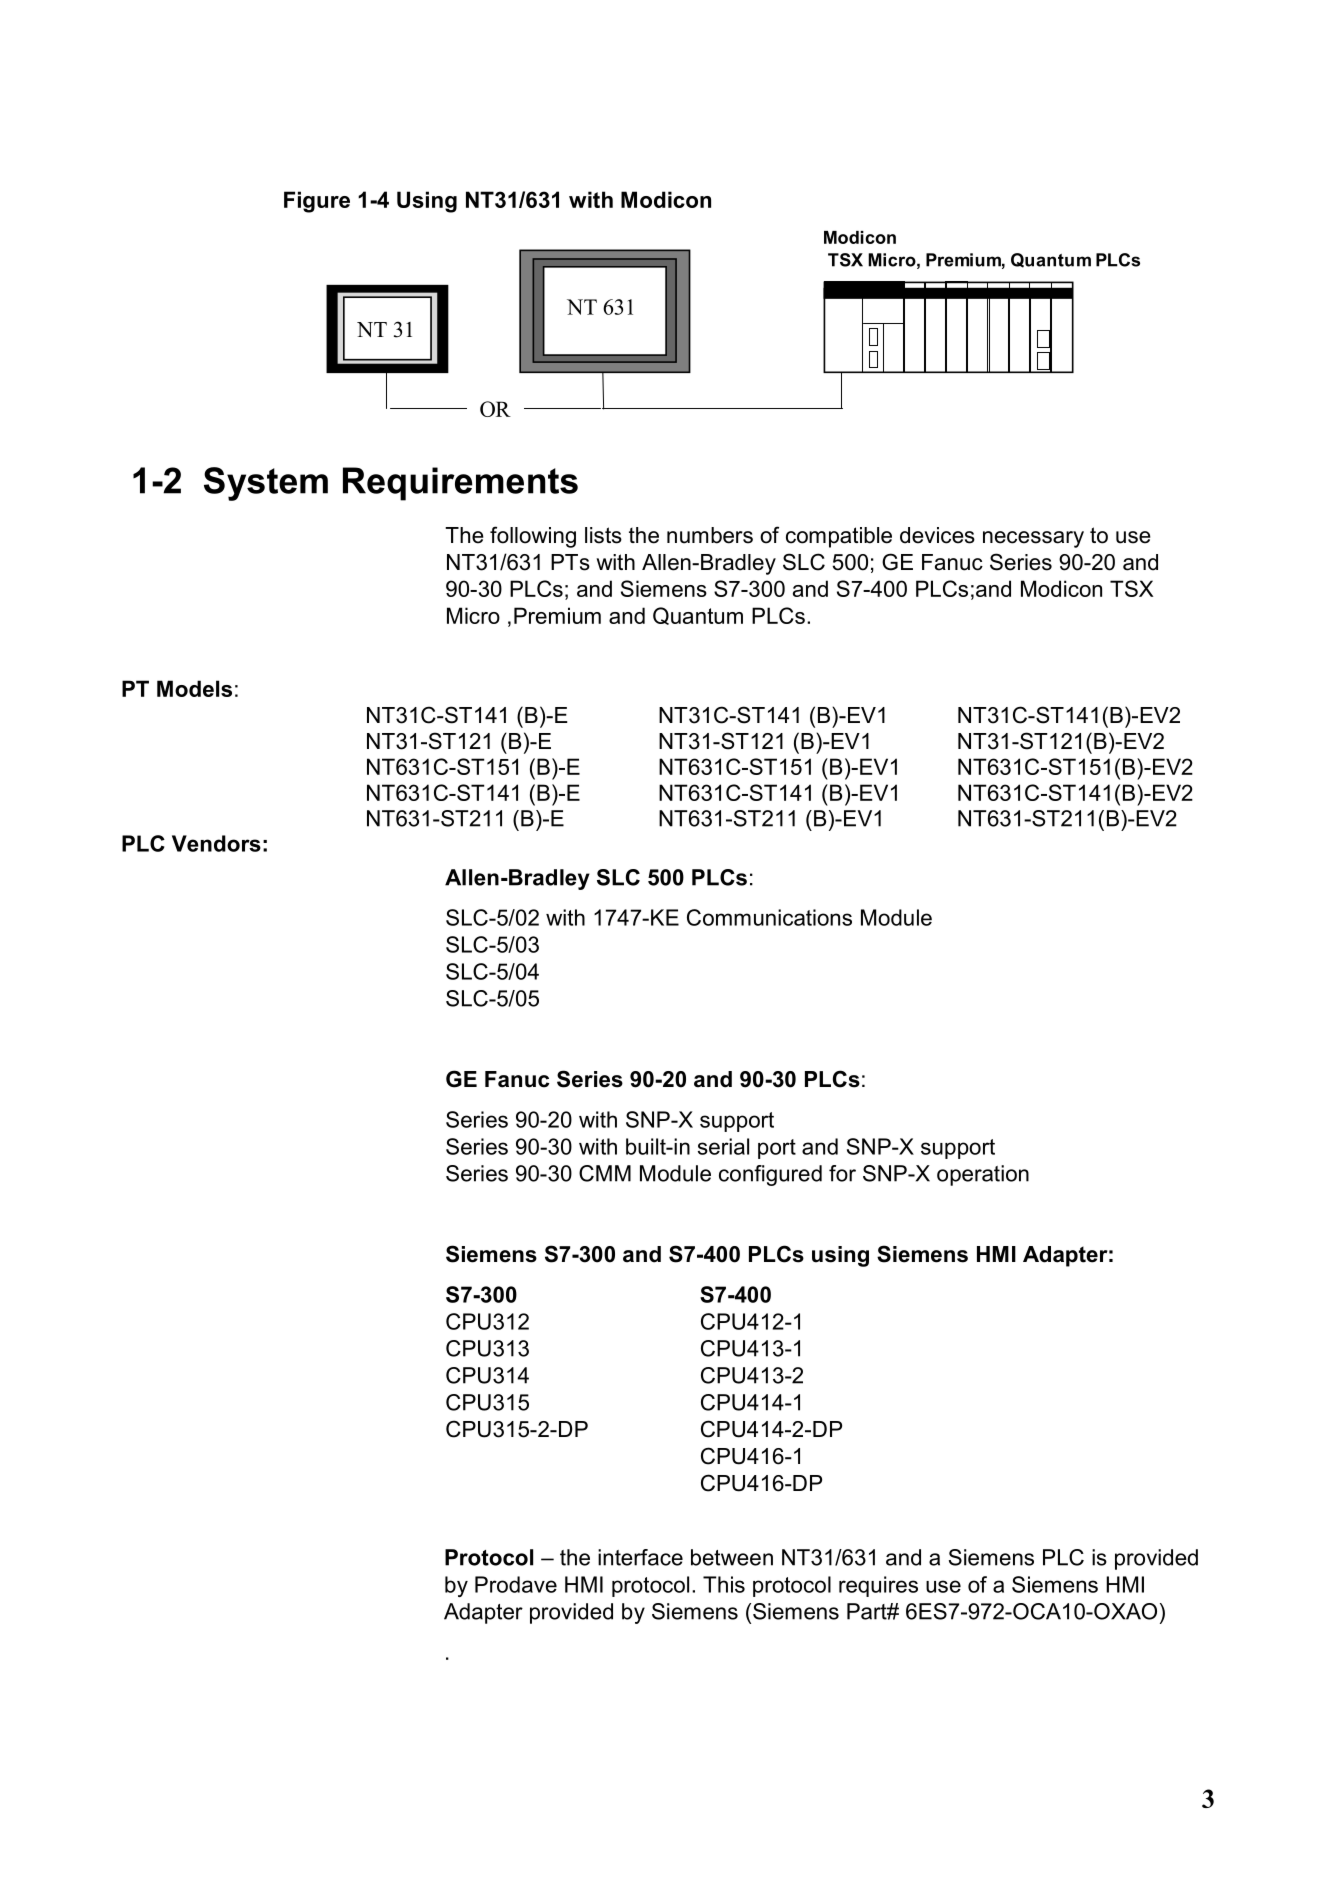  Describe the element at coordinates (723, 1146) in the screenshot. I see `serial` at that location.
